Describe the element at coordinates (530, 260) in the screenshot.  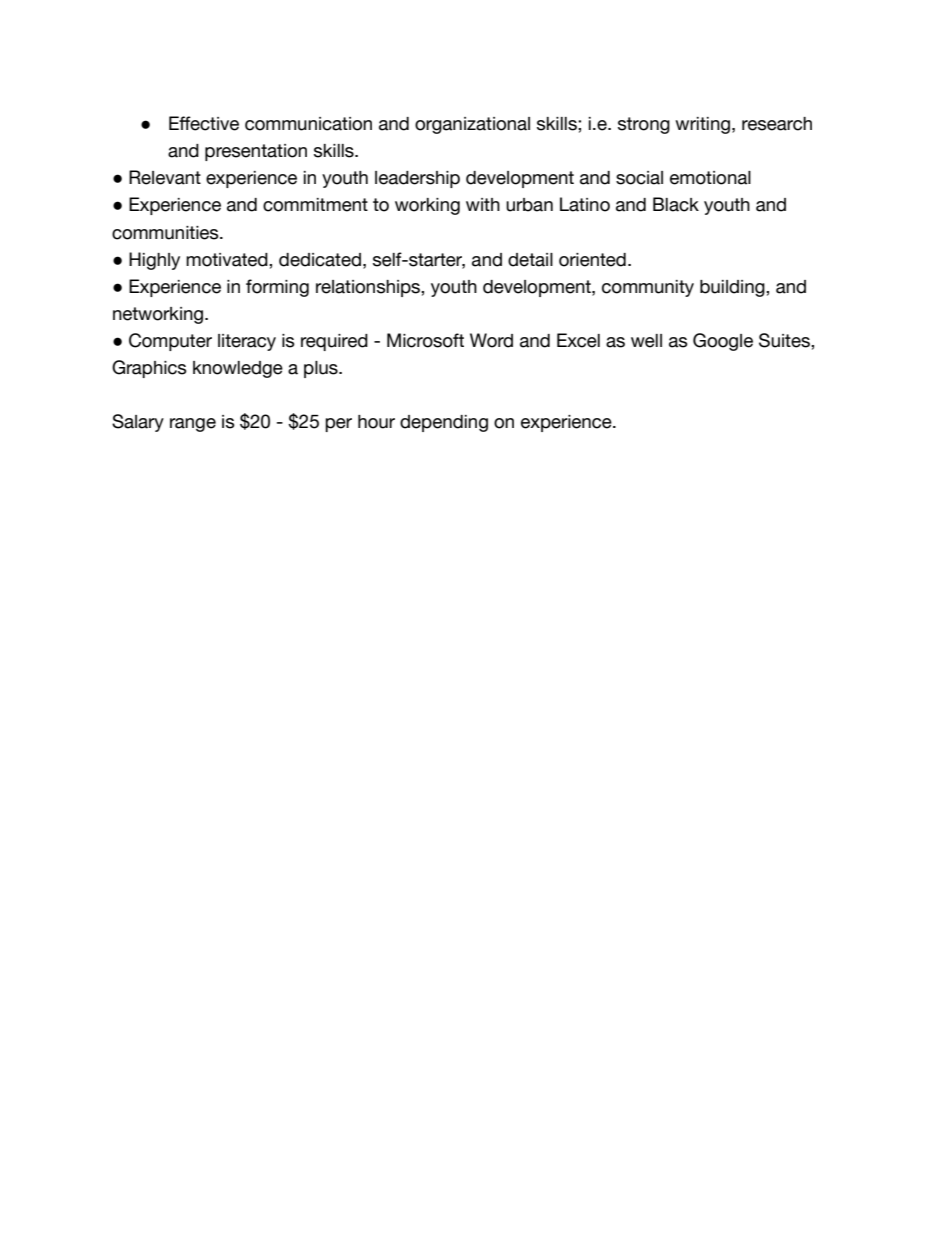
I see `detail` at that location.
